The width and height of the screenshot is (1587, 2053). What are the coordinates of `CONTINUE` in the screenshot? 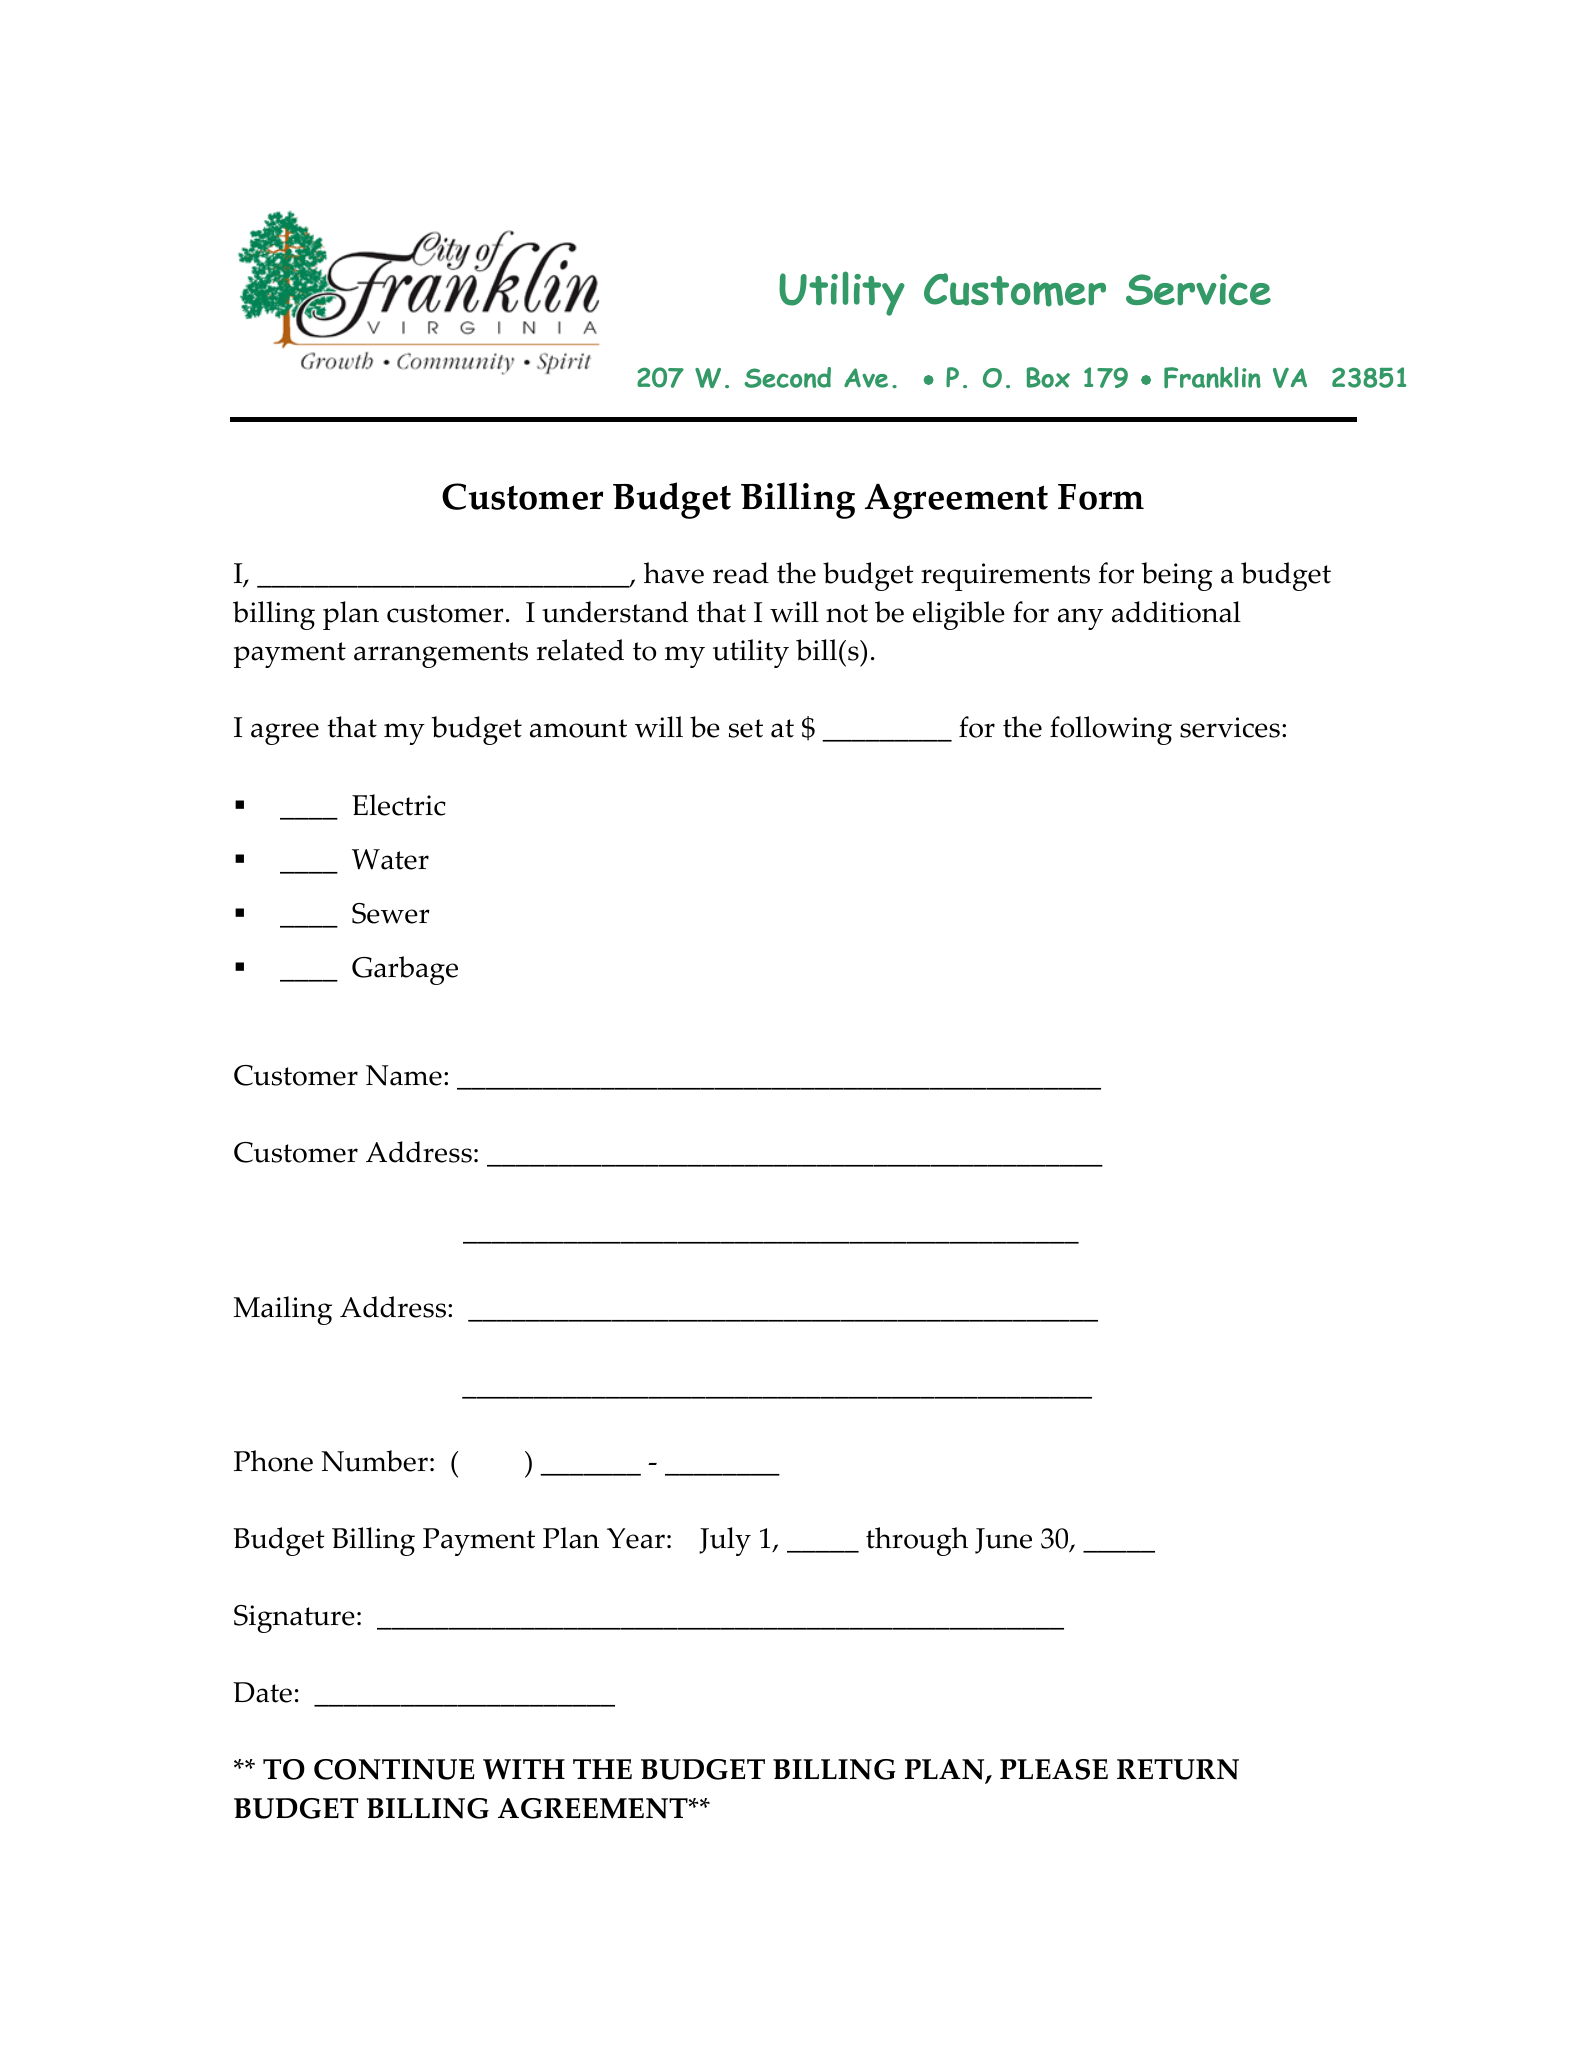 It's located at (394, 1769).
